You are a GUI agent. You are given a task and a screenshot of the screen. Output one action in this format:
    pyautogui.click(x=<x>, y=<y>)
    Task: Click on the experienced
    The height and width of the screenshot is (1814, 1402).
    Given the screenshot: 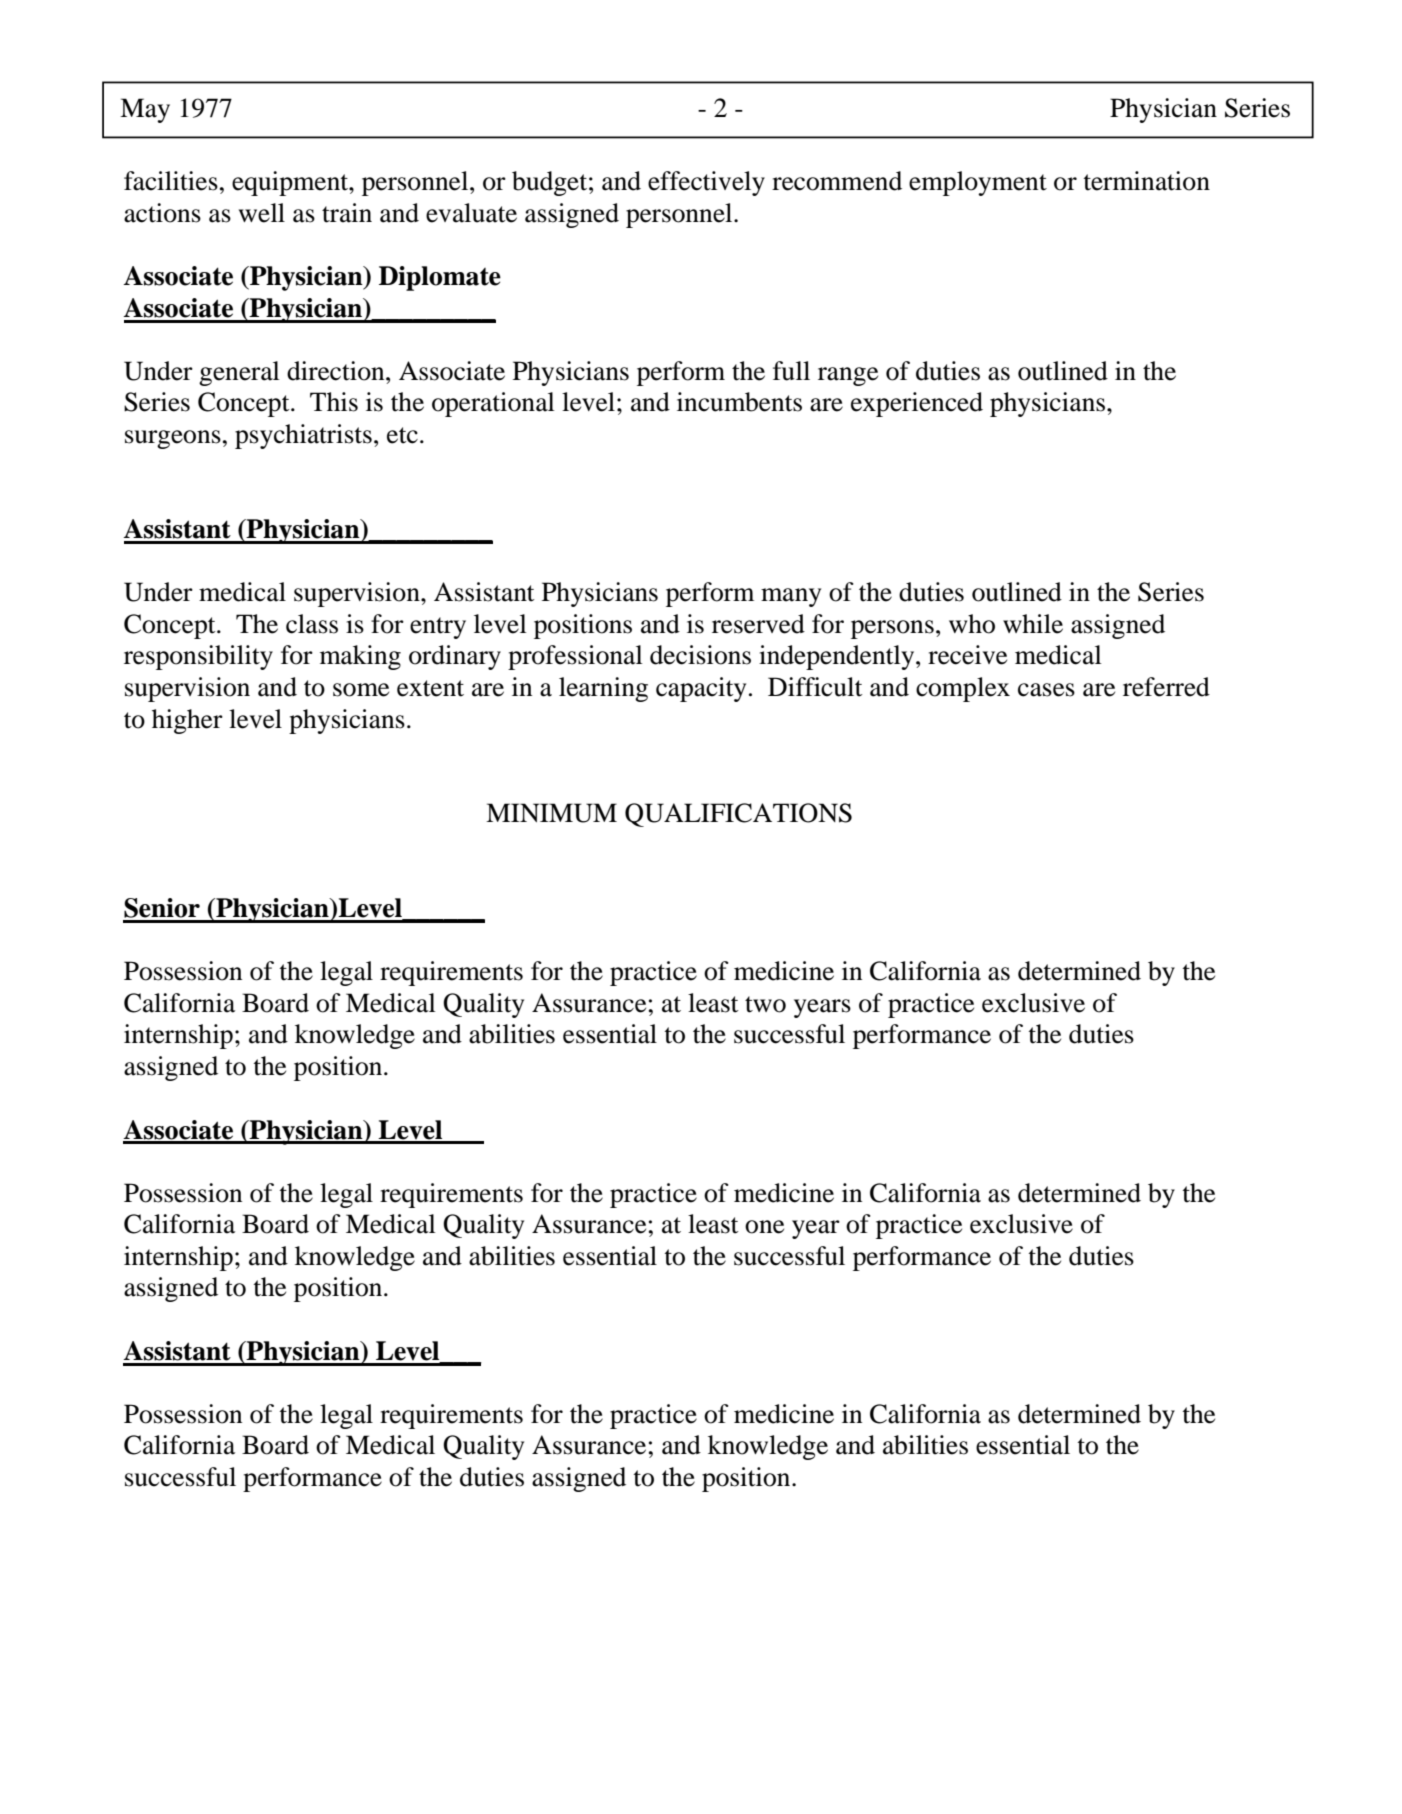 What is the action you would take?
    pyautogui.click(x=917, y=404)
